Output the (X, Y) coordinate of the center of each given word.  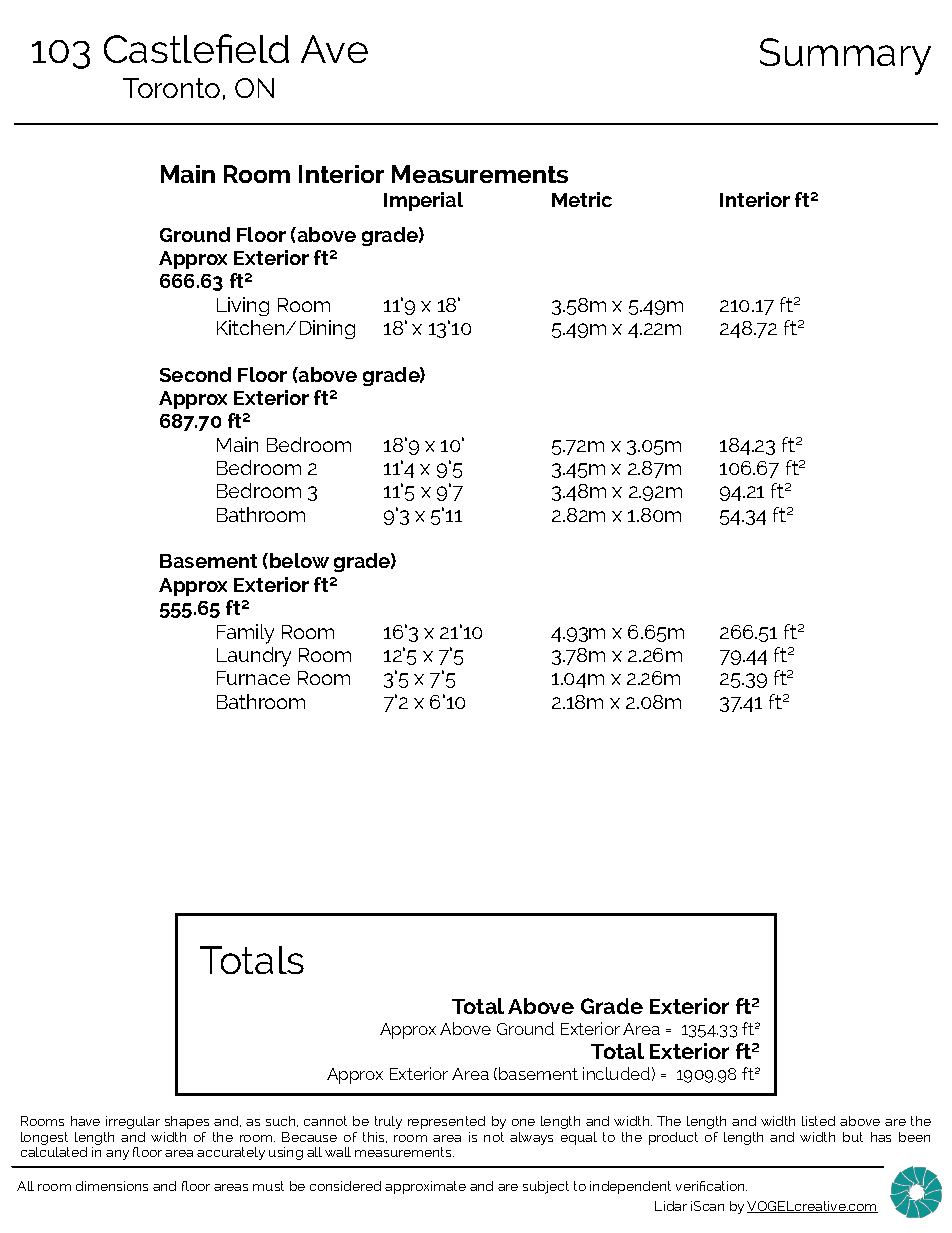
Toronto (171, 88)
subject (546, 1187)
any (117, 1155)
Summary (845, 56)
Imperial (423, 201)
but (853, 1137)
